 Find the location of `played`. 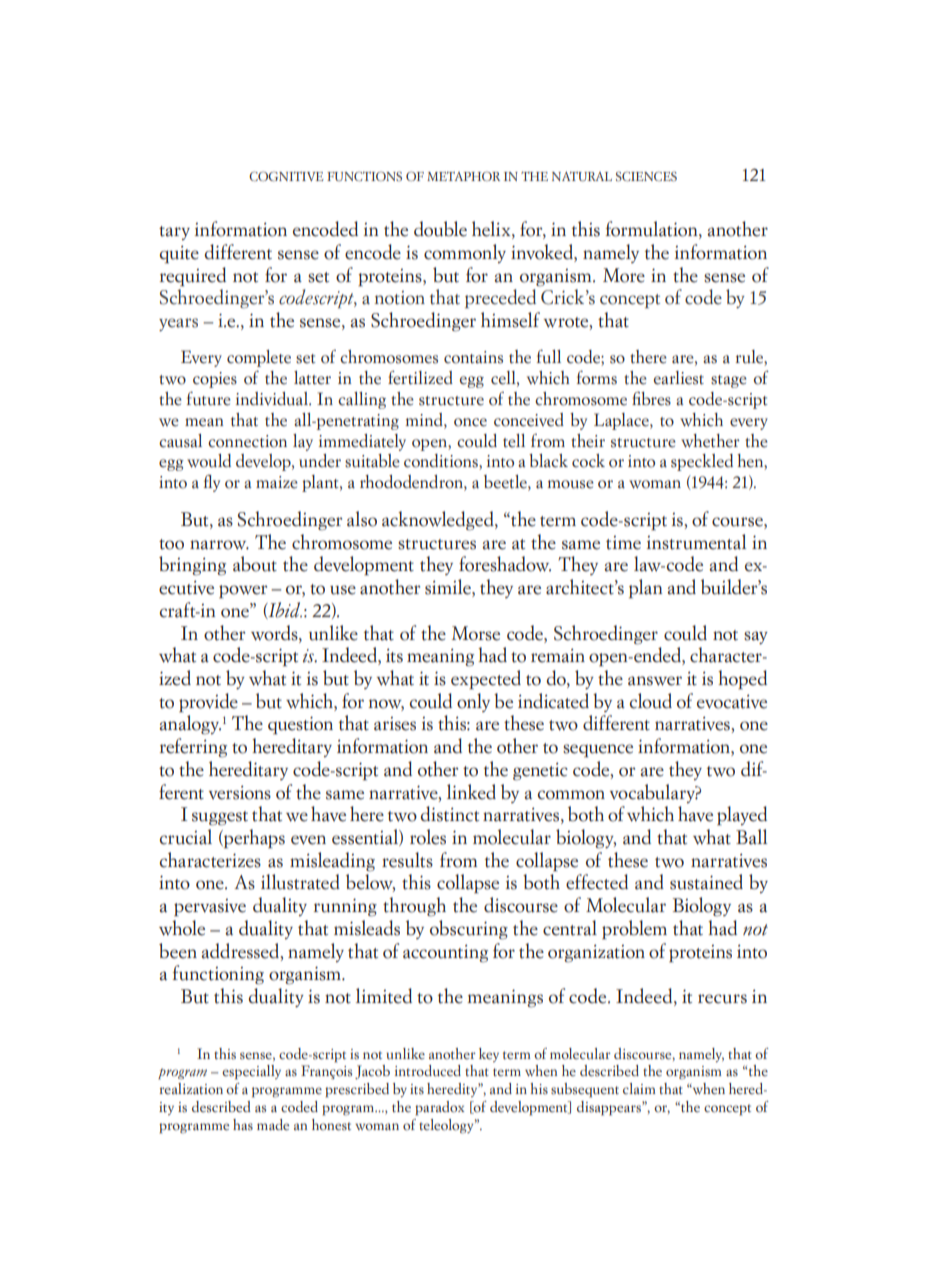

played is located at coordinates (742, 815).
